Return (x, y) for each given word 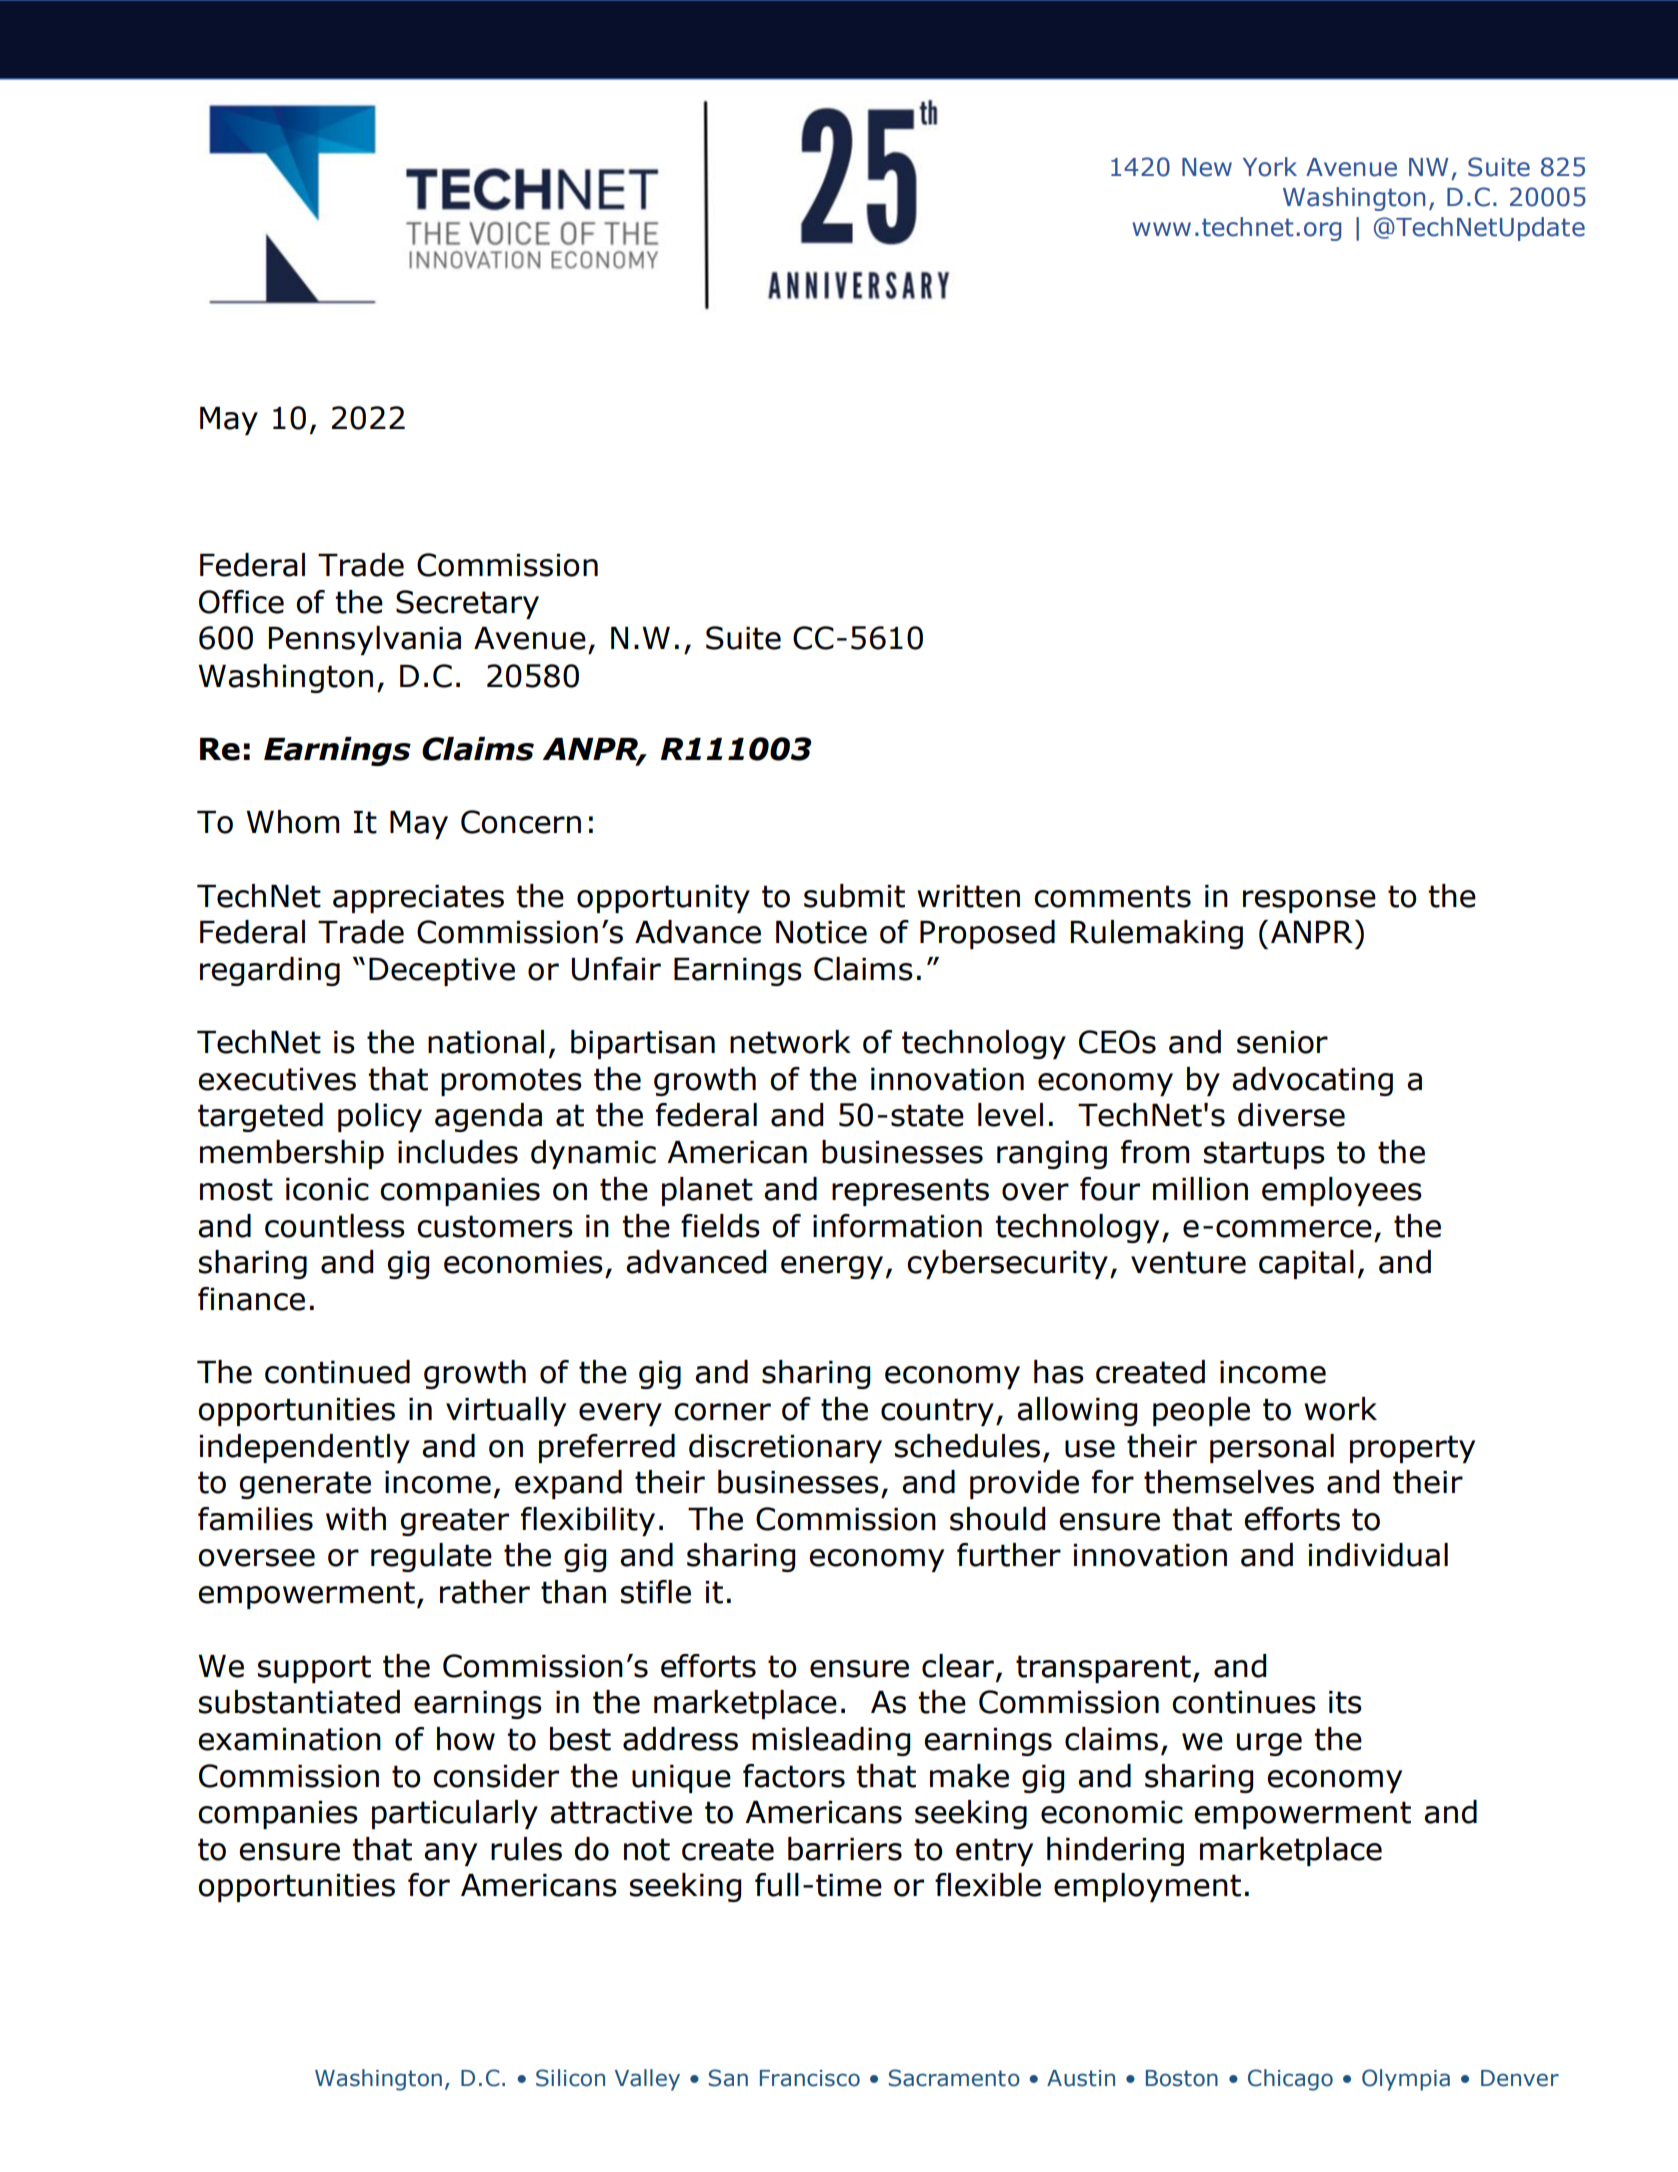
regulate (431, 1557)
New (1207, 167)
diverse (1291, 1115)
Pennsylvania (365, 640)
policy (380, 1117)
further (1009, 1555)
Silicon (570, 2078)
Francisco (810, 2078)
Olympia (1406, 2080)
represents (910, 1192)
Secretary (467, 604)
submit (854, 896)
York (1270, 167)
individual (1378, 1555)
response (1309, 901)
